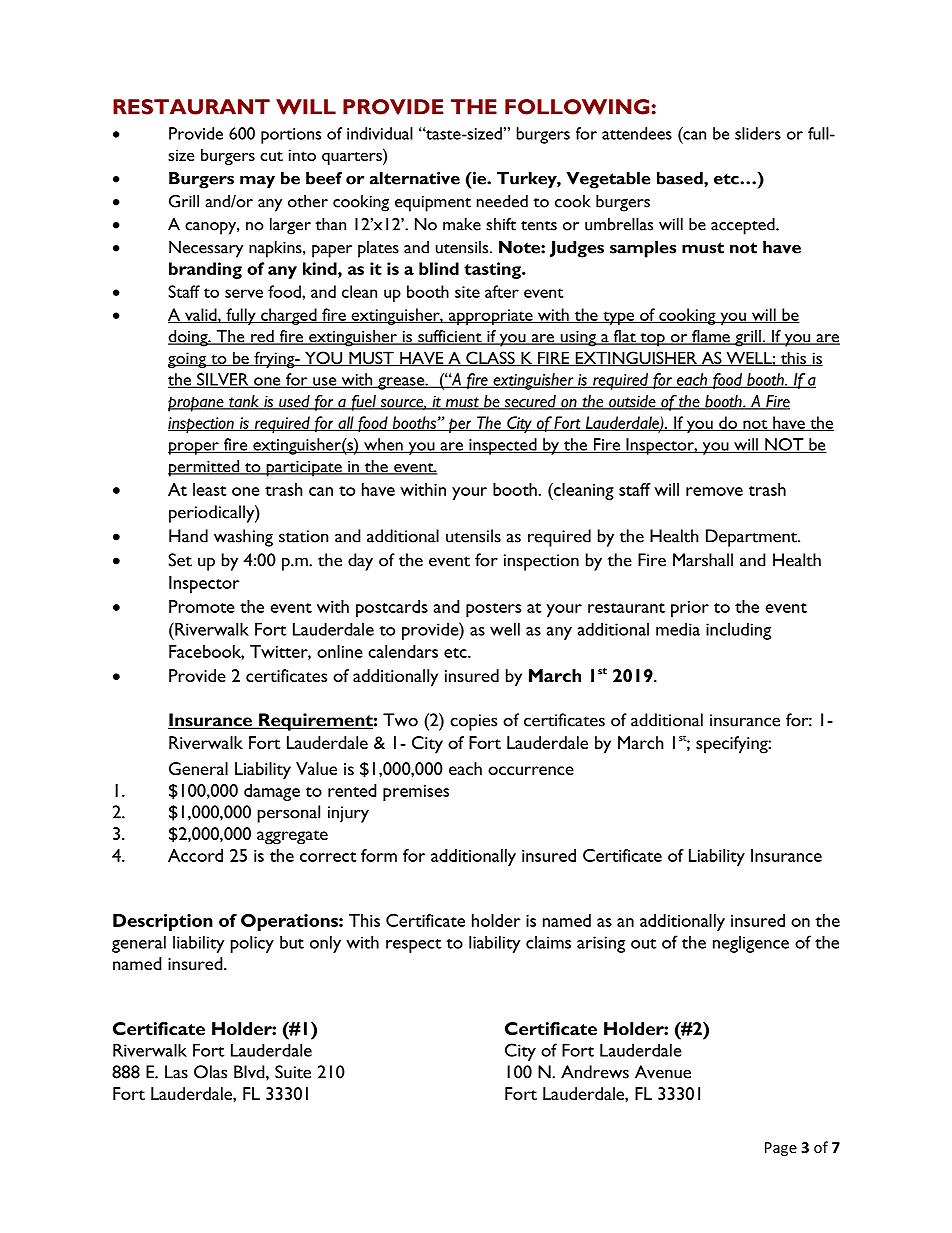 The width and height of the screenshot is (952, 1233). I want to click on cut, so click(271, 156).
